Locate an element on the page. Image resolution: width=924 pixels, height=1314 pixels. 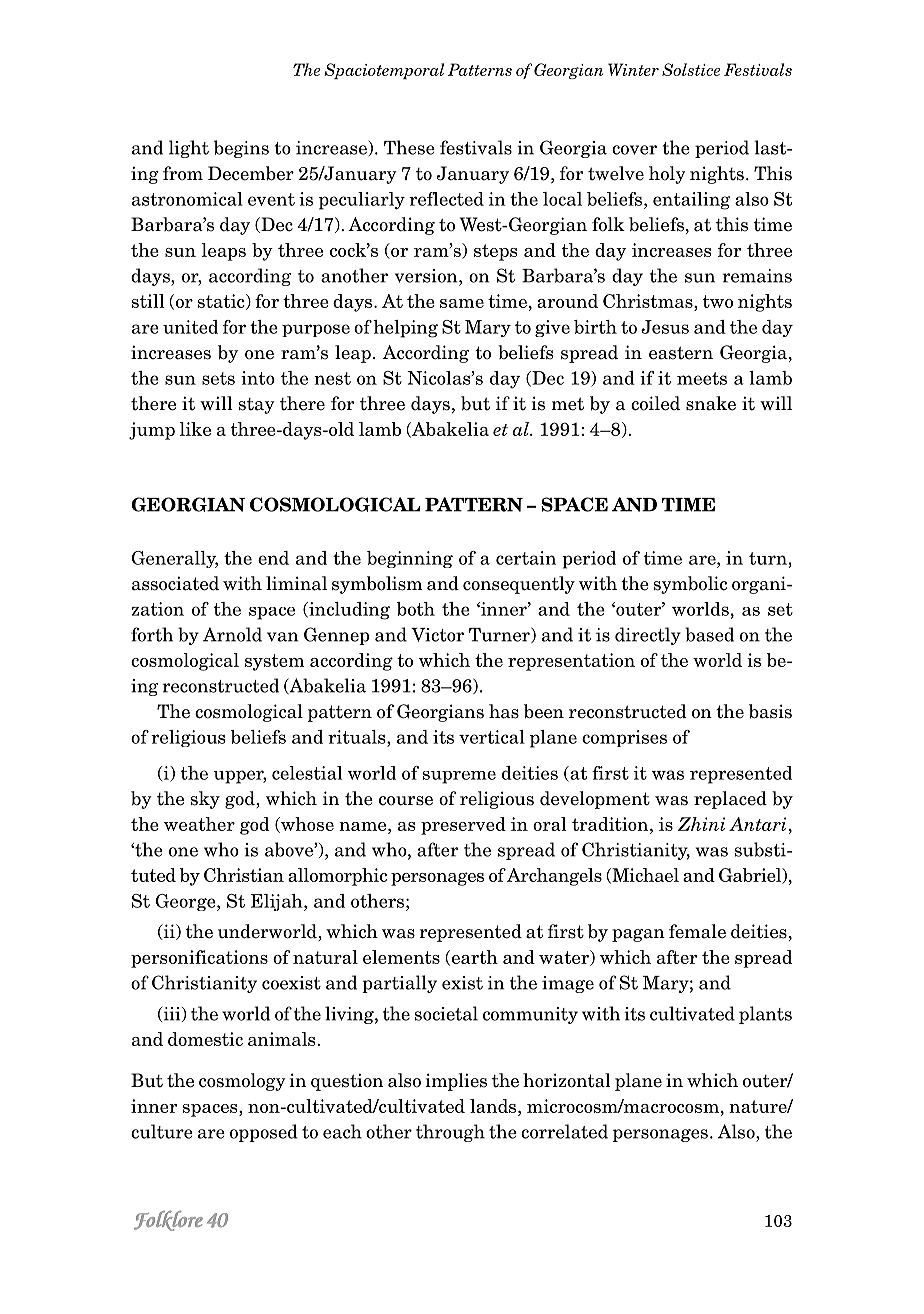
symbolic is located at coordinates (690, 585).
